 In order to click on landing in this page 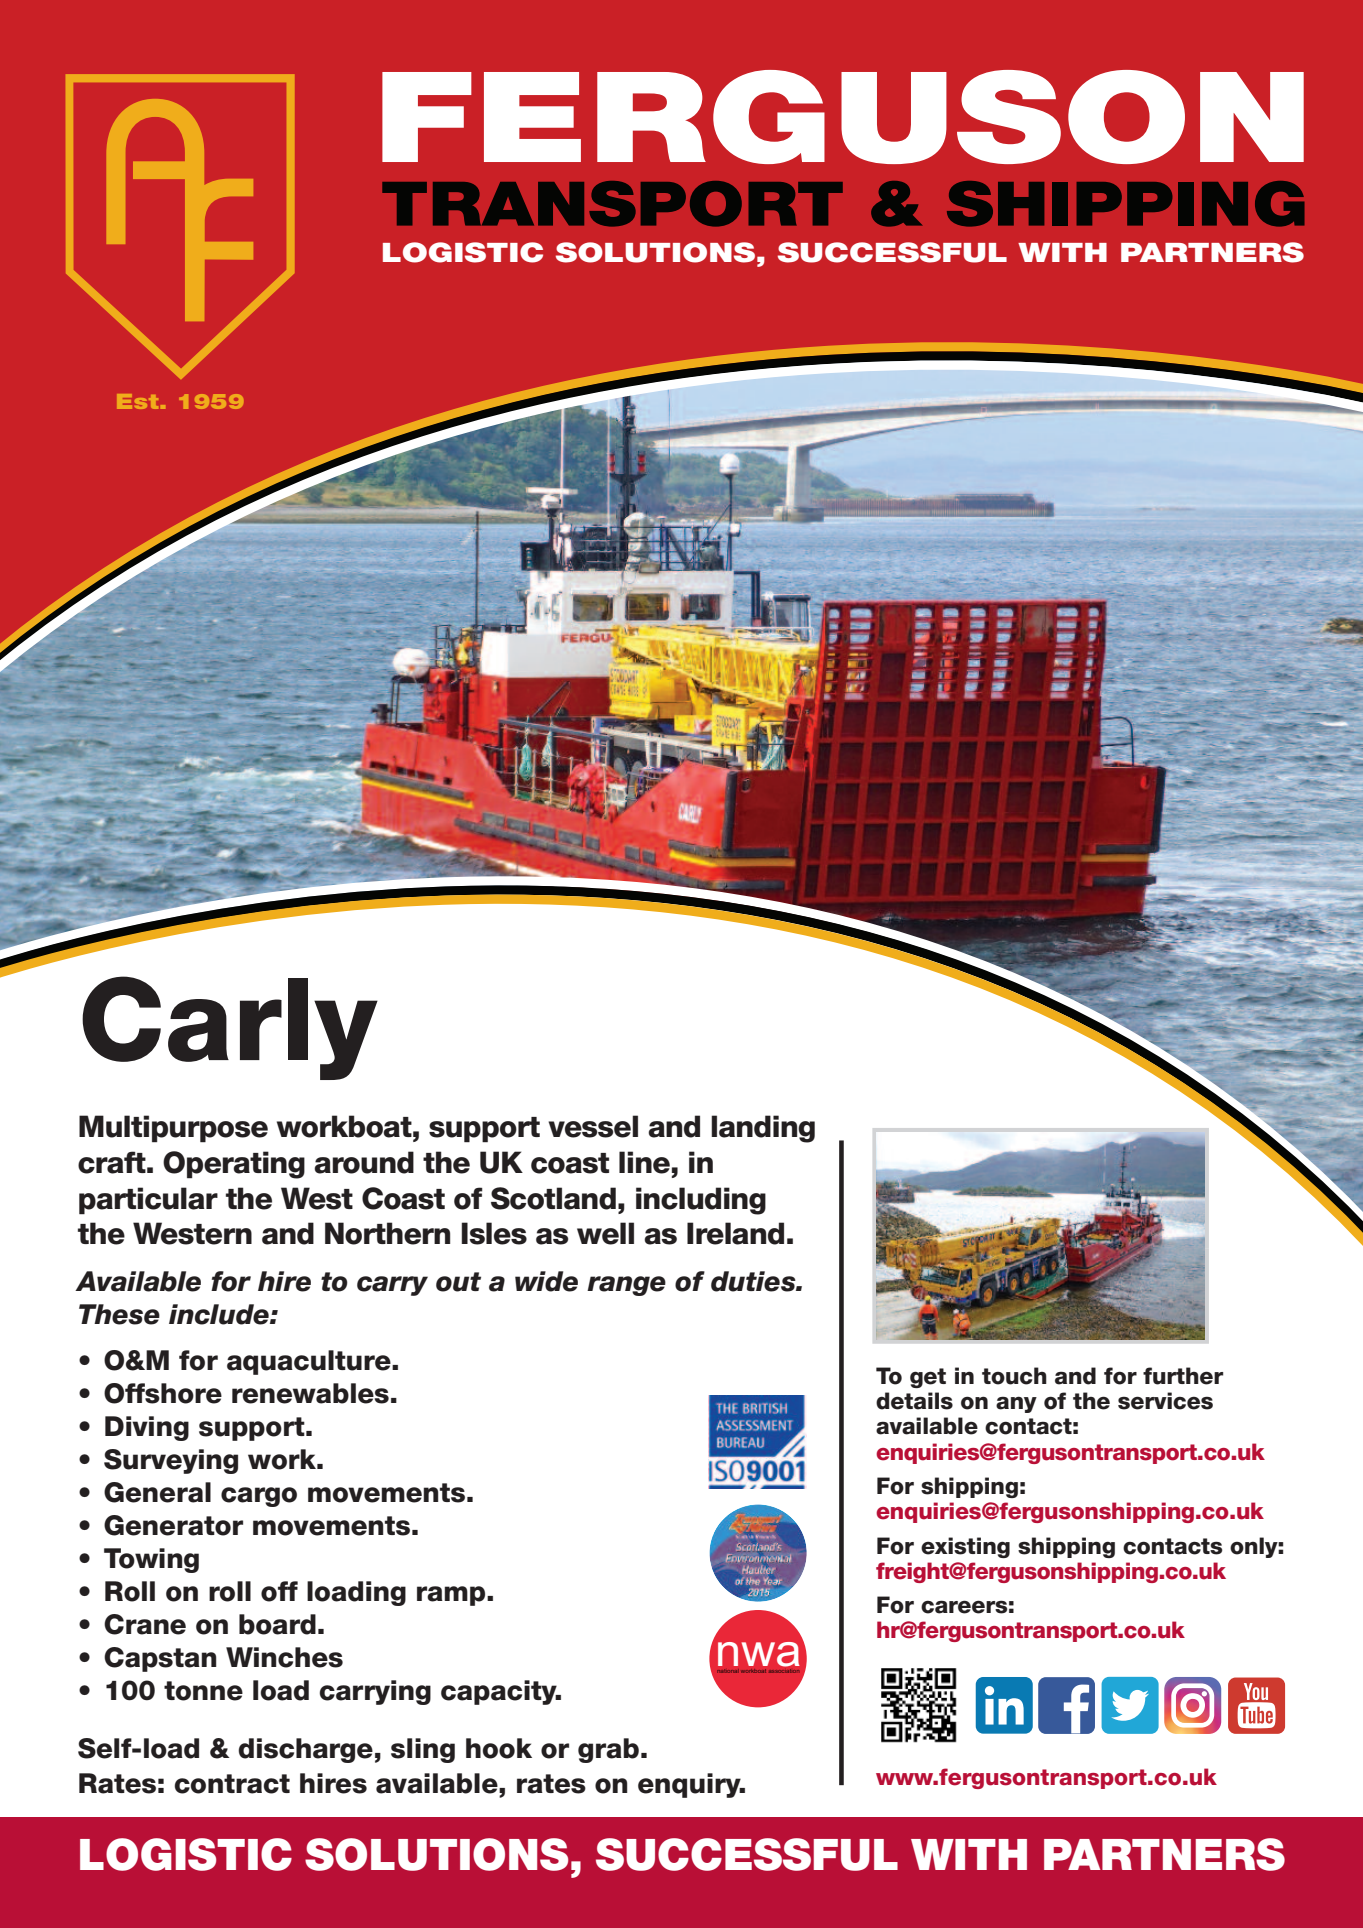, I will do `click(763, 1129)`.
